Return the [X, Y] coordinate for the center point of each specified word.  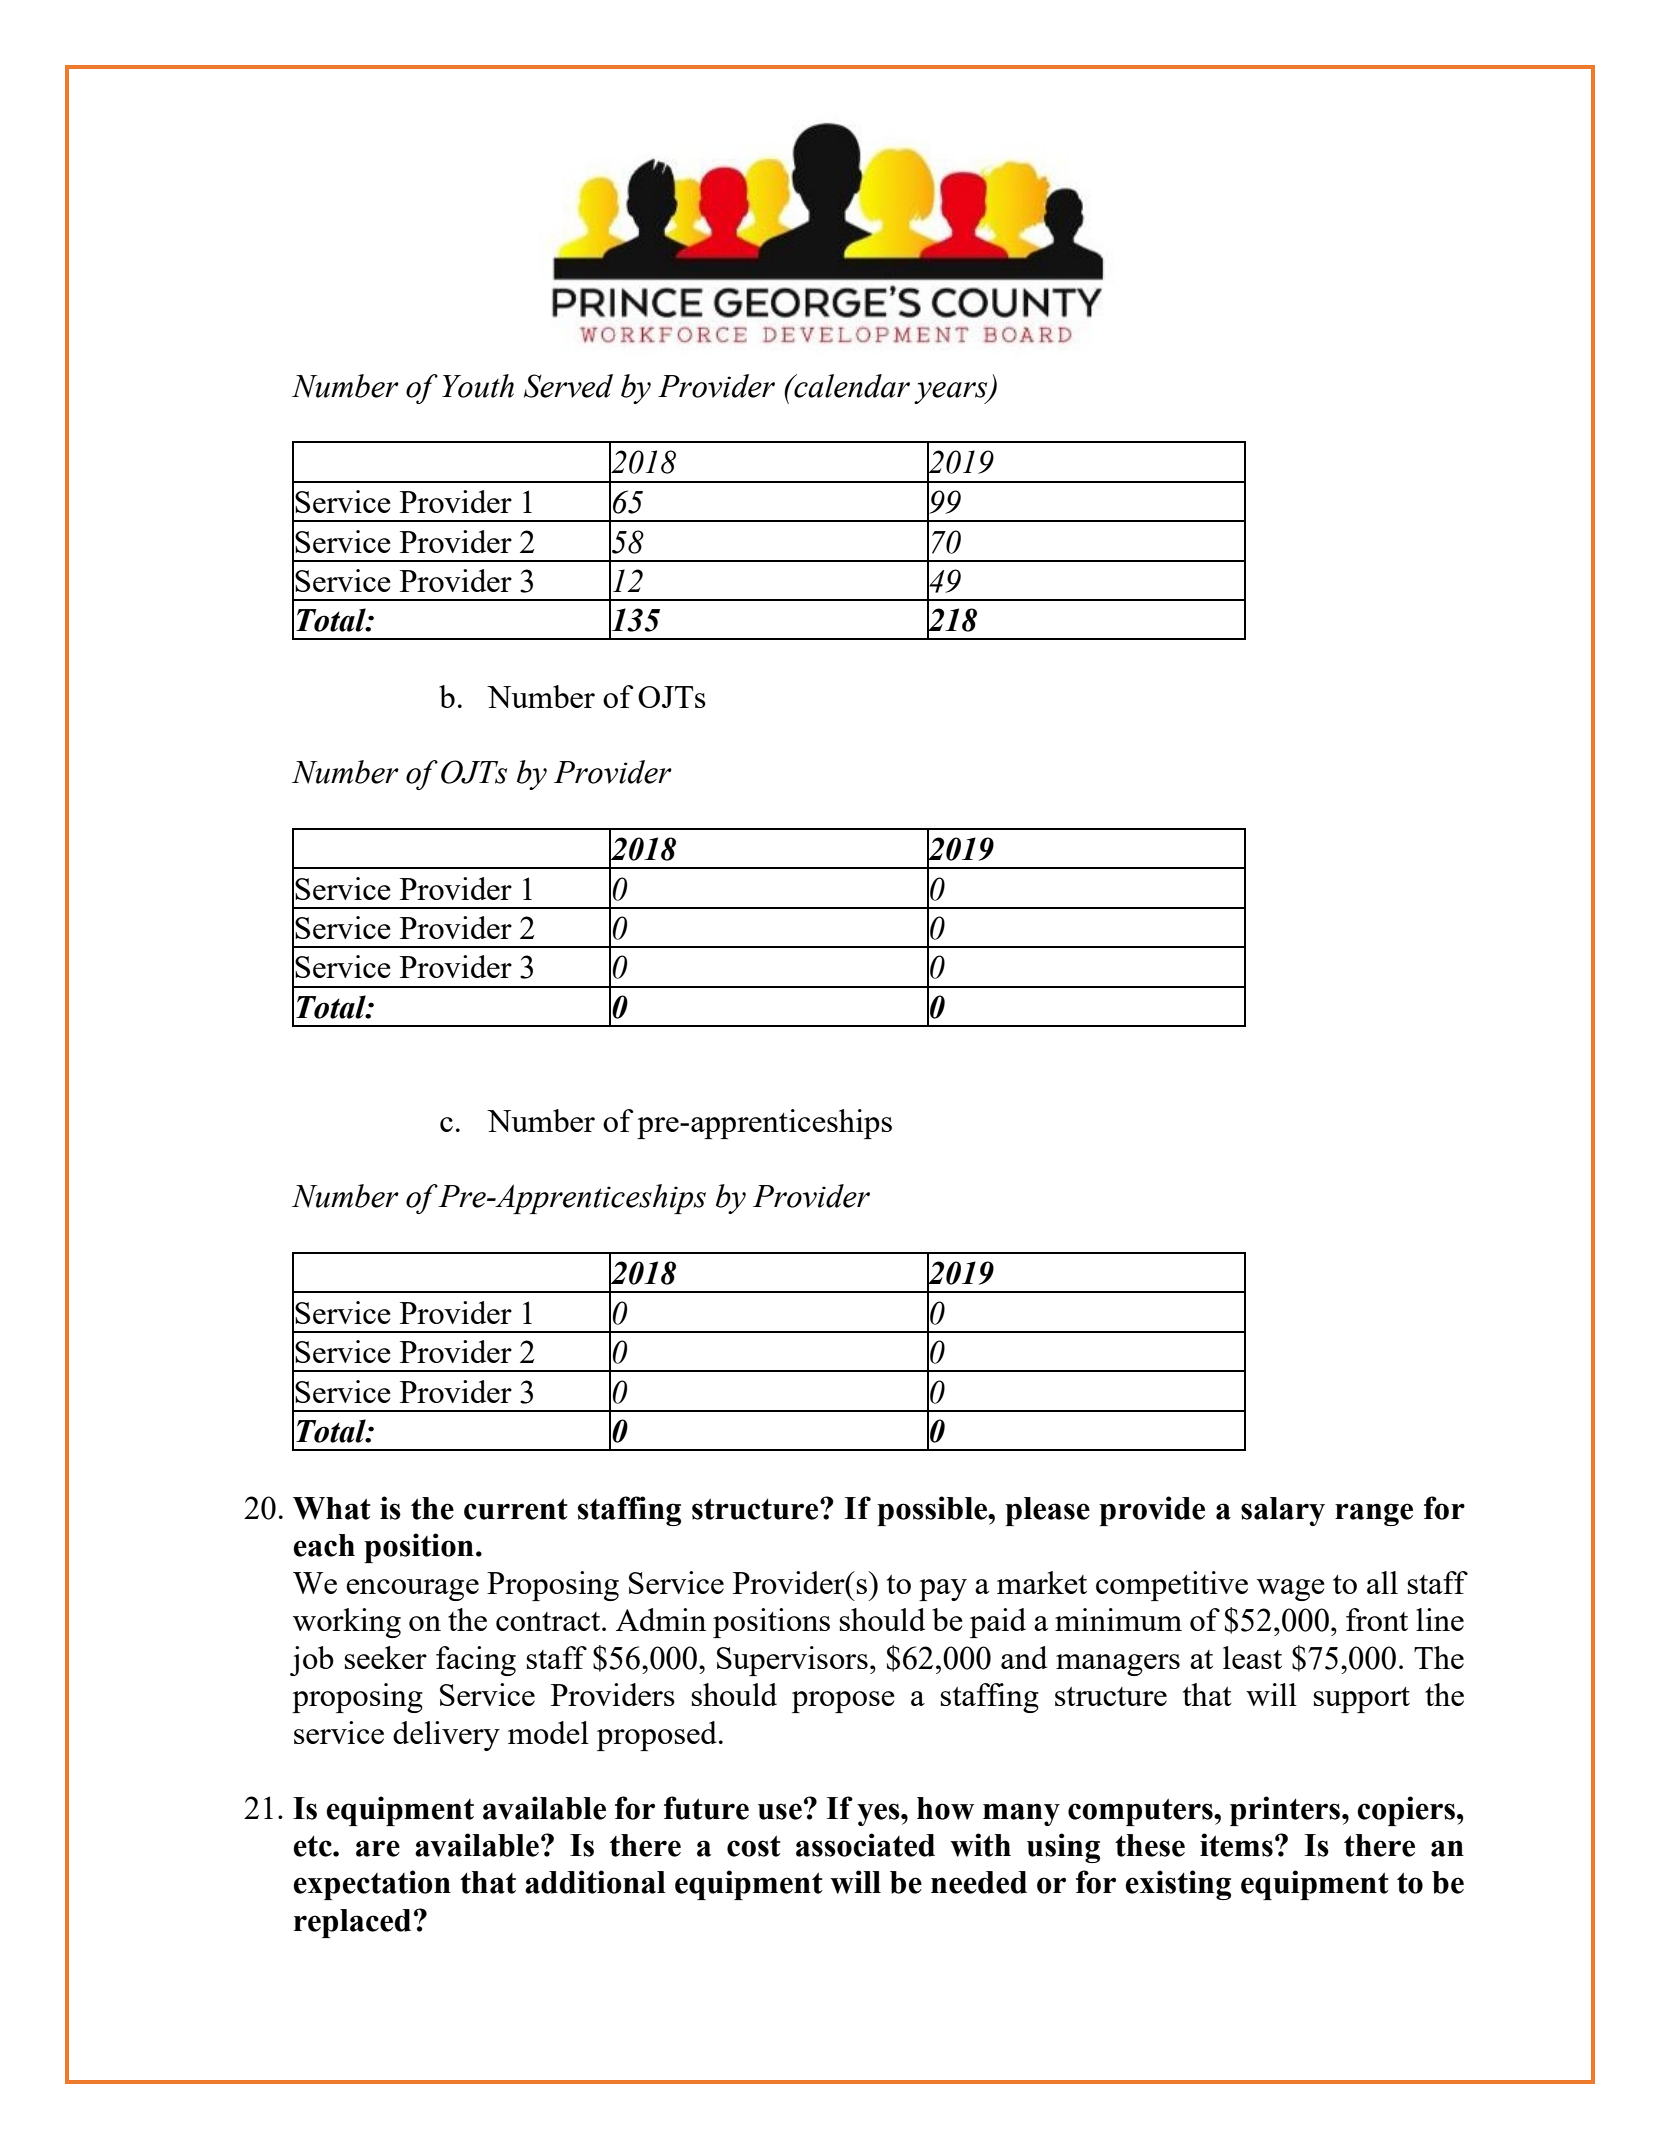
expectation [372, 1885]
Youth [478, 386]
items [1236, 1845]
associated [865, 1845]
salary [1283, 1511]
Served [568, 386]
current [516, 1509]
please [1047, 1511]
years [952, 393]
